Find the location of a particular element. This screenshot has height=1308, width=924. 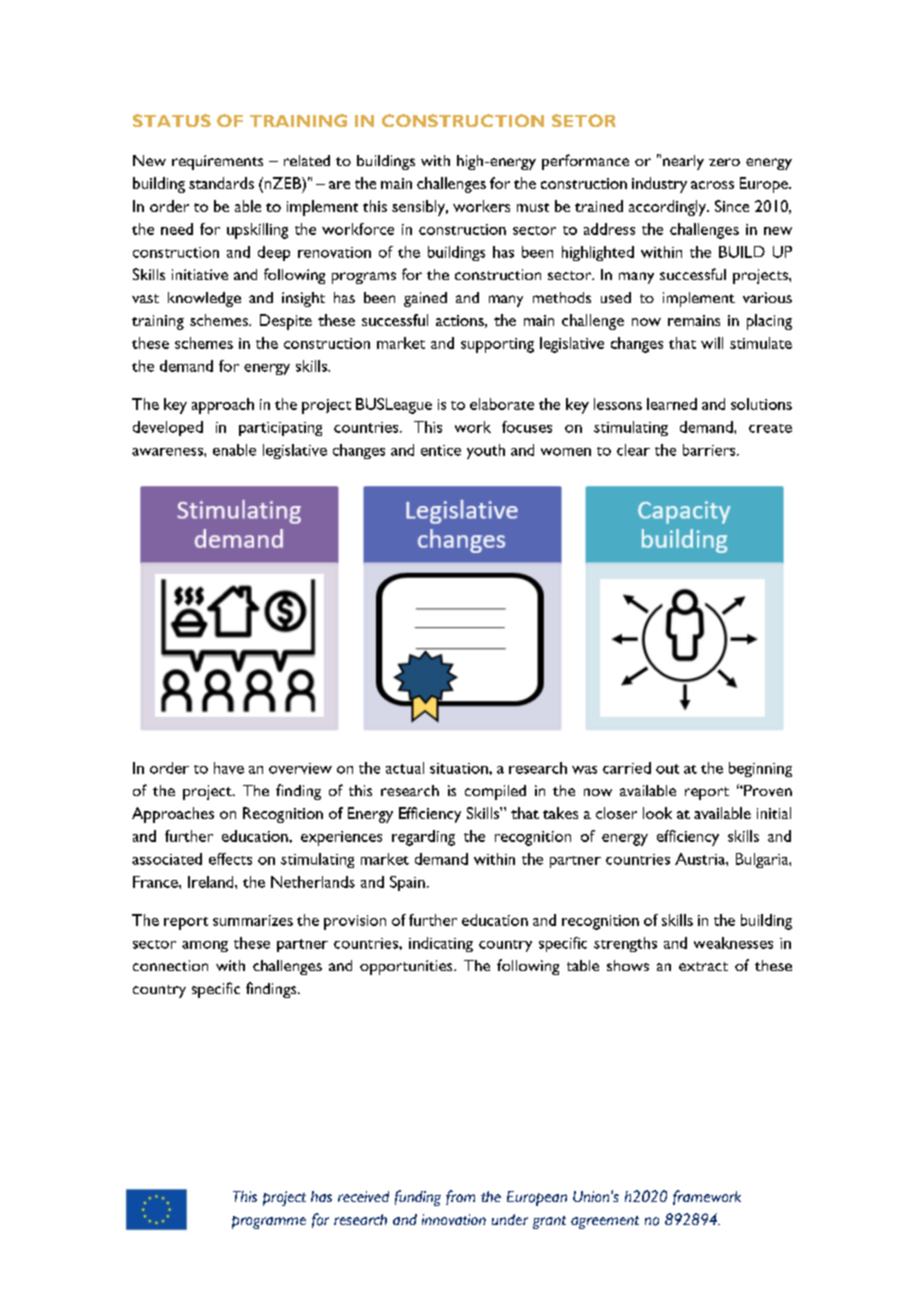

from is located at coordinates (460, 1197).
